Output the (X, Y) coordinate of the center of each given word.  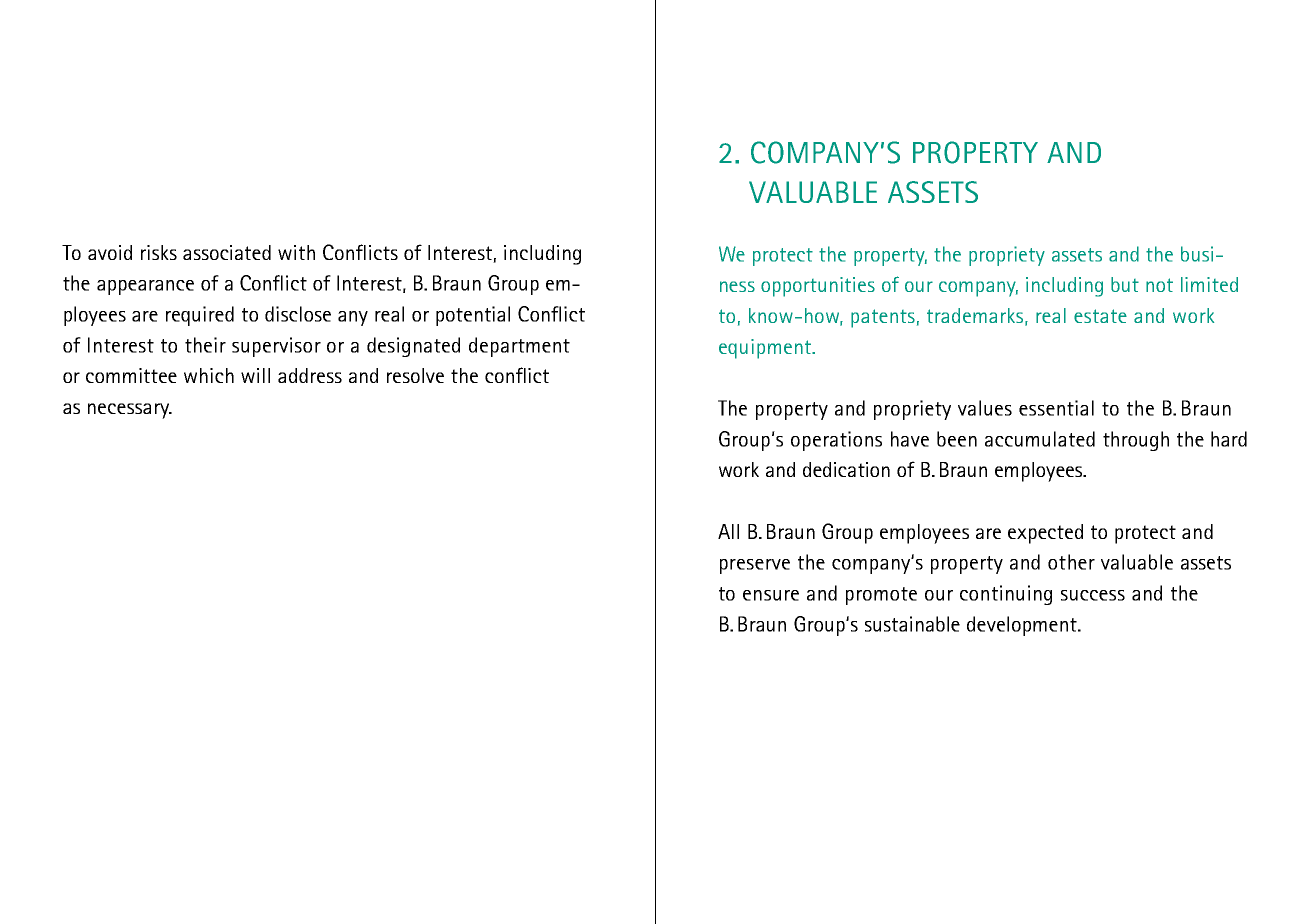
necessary (130, 411)
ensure (771, 595)
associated (227, 252)
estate (1100, 316)
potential (473, 316)
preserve (755, 566)
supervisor (276, 347)
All (728, 531)
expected (1045, 534)
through (1136, 441)
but (1125, 284)
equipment (766, 349)
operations (836, 441)
